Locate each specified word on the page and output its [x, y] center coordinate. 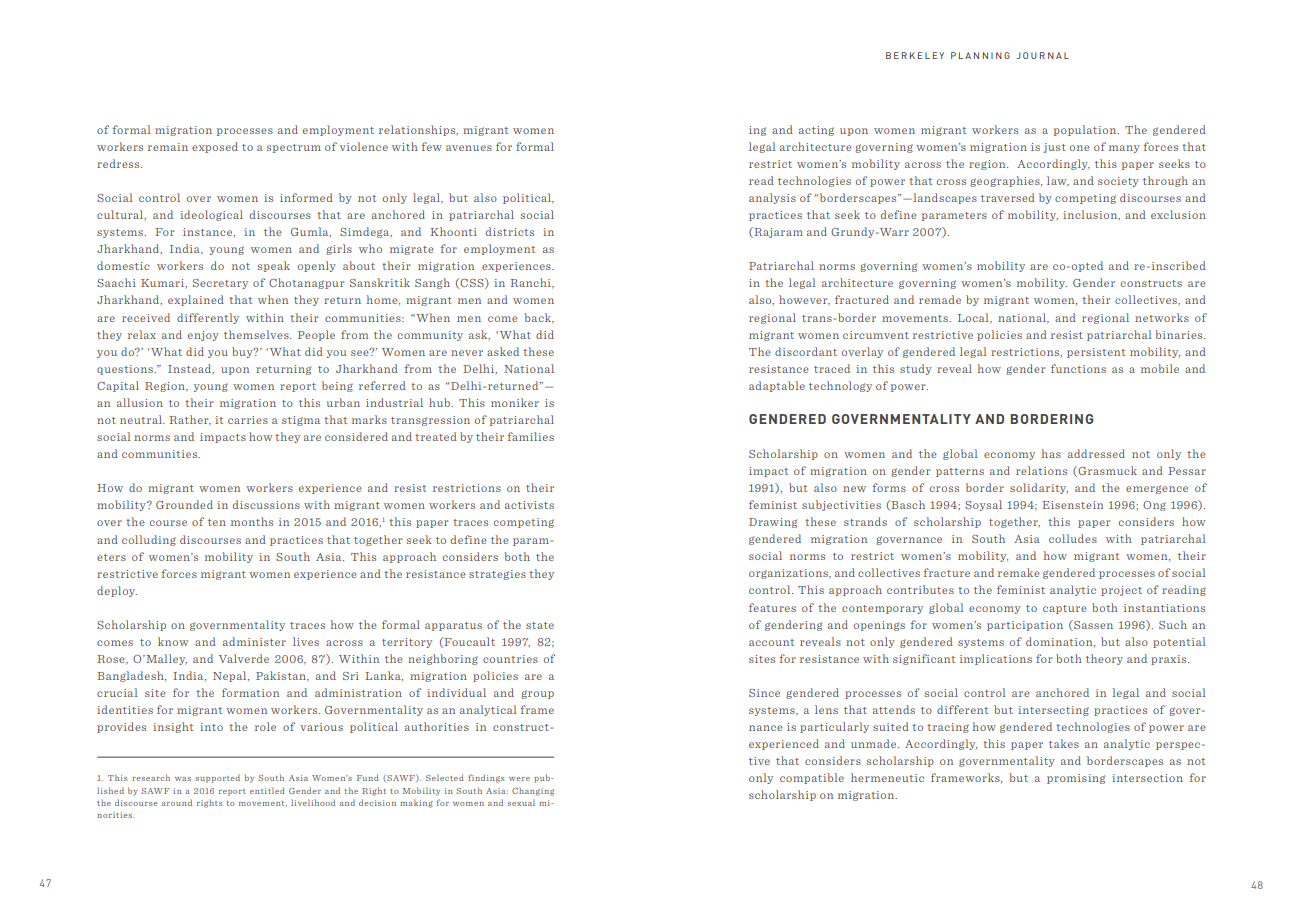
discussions [266, 504]
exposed [215, 147]
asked [503, 351]
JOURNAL [1042, 55]
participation [1025, 626]
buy [243, 352]
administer [254, 641]
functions [1078, 368]
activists [529, 505]
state [540, 625]
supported [217, 778]
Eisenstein [1072, 505]
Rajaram [777, 232]
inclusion [1091, 215]
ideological [211, 215]
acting [816, 131]
